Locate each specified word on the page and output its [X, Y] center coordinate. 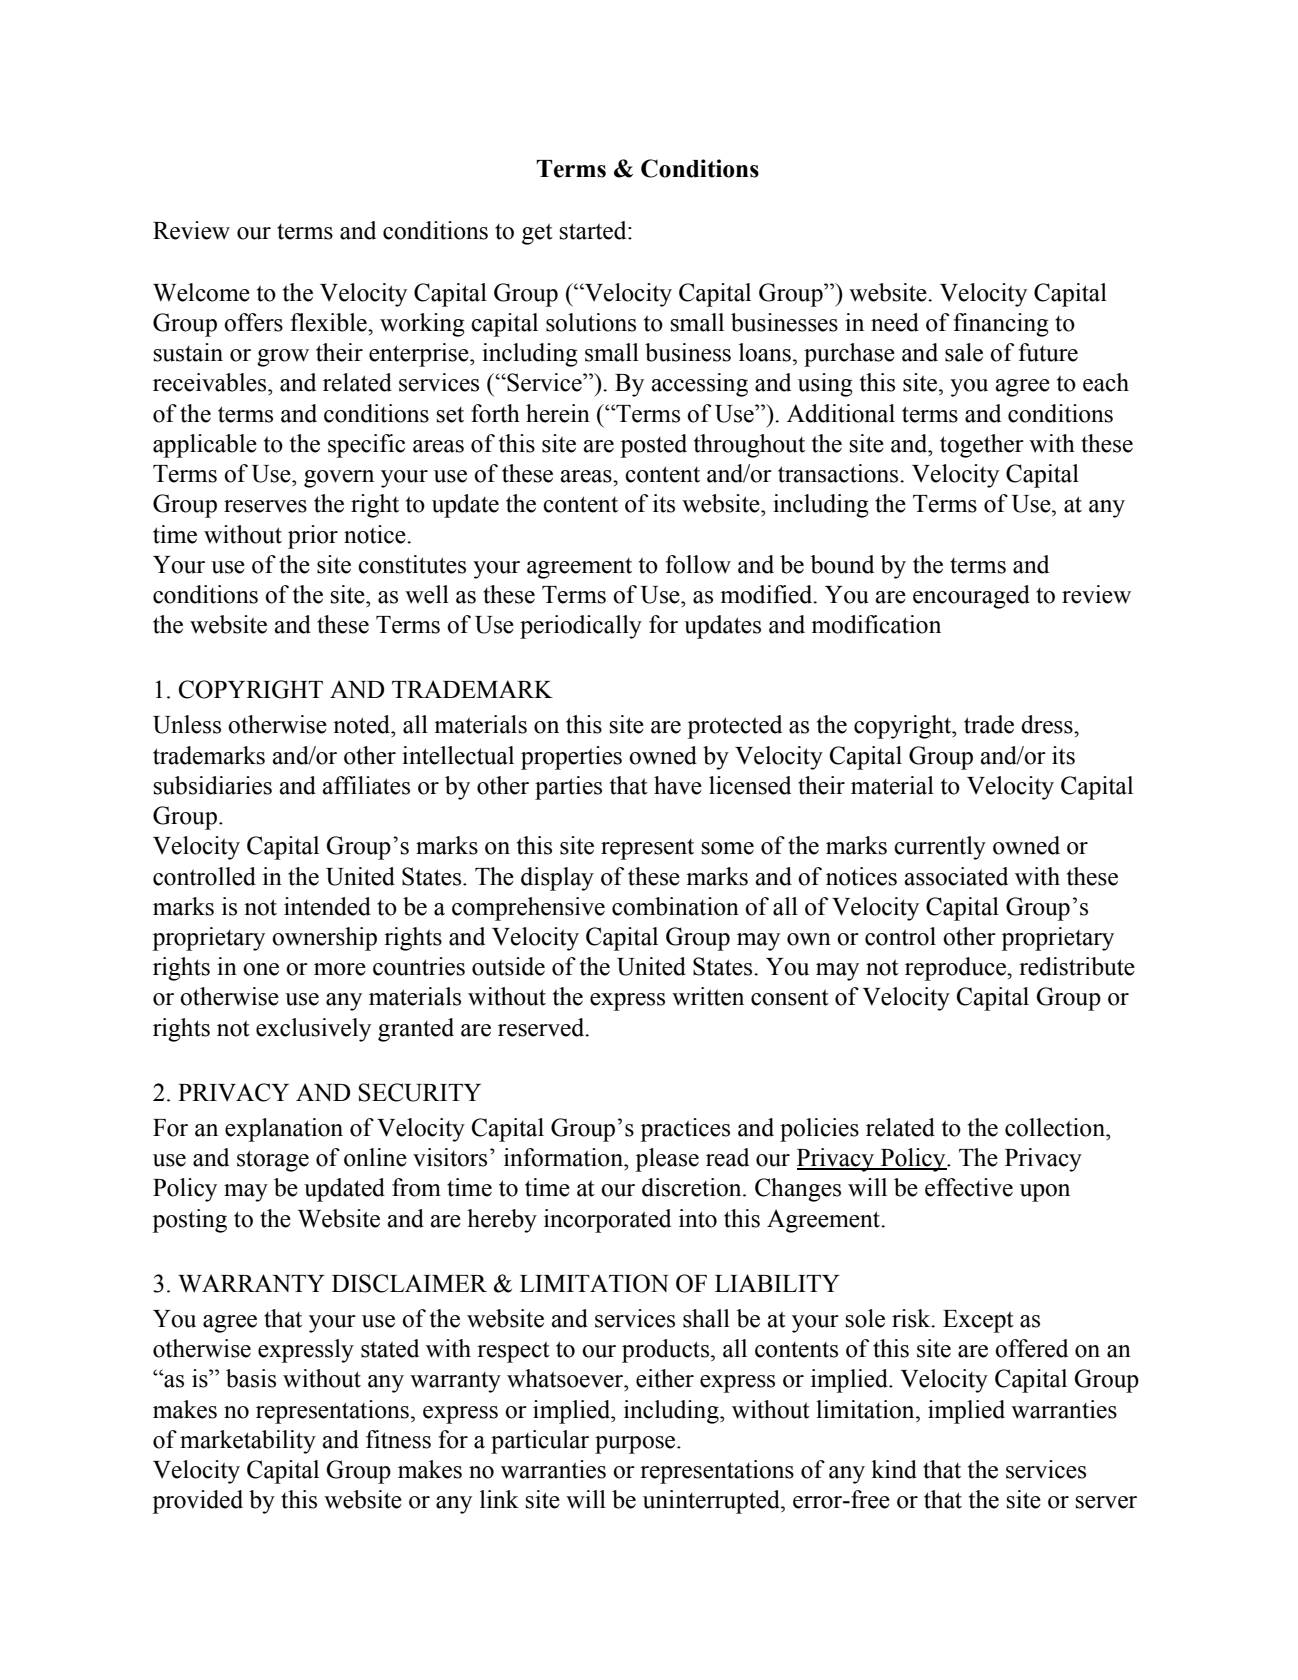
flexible [329, 322]
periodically [581, 627]
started [594, 230]
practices [685, 1130]
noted [363, 724]
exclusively [313, 1030]
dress [1048, 724]
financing [1001, 325]
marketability [248, 1442]
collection [1056, 1127]
